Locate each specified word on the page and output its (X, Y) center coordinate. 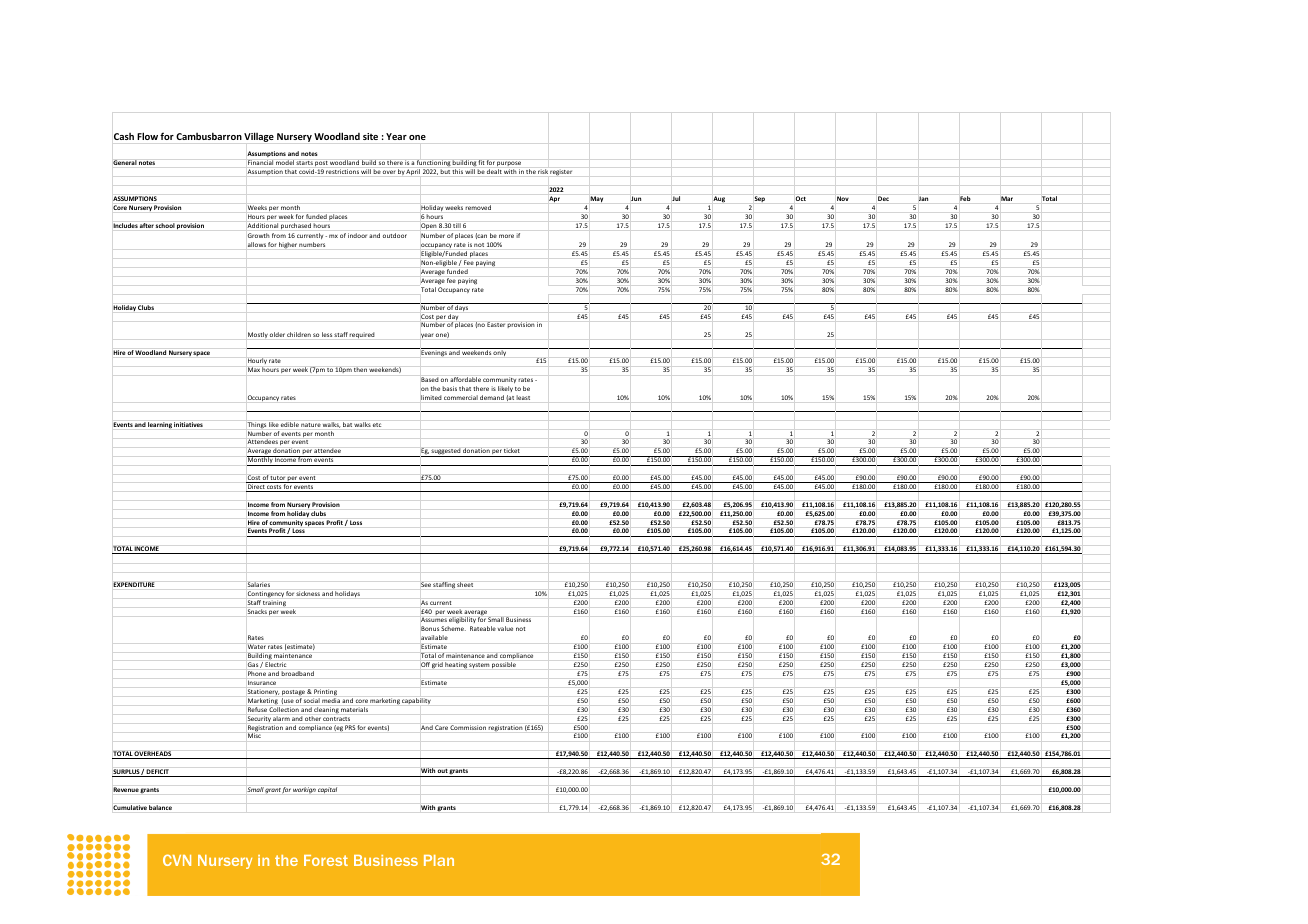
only (500, 352)
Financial (260, 162)
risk (543, 171)
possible (504, 665)
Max (254, 369)
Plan (439, 860)
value (505, 628)
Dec (883, 198)
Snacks (257, 611)
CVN (177, 860)
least (523, 397)
